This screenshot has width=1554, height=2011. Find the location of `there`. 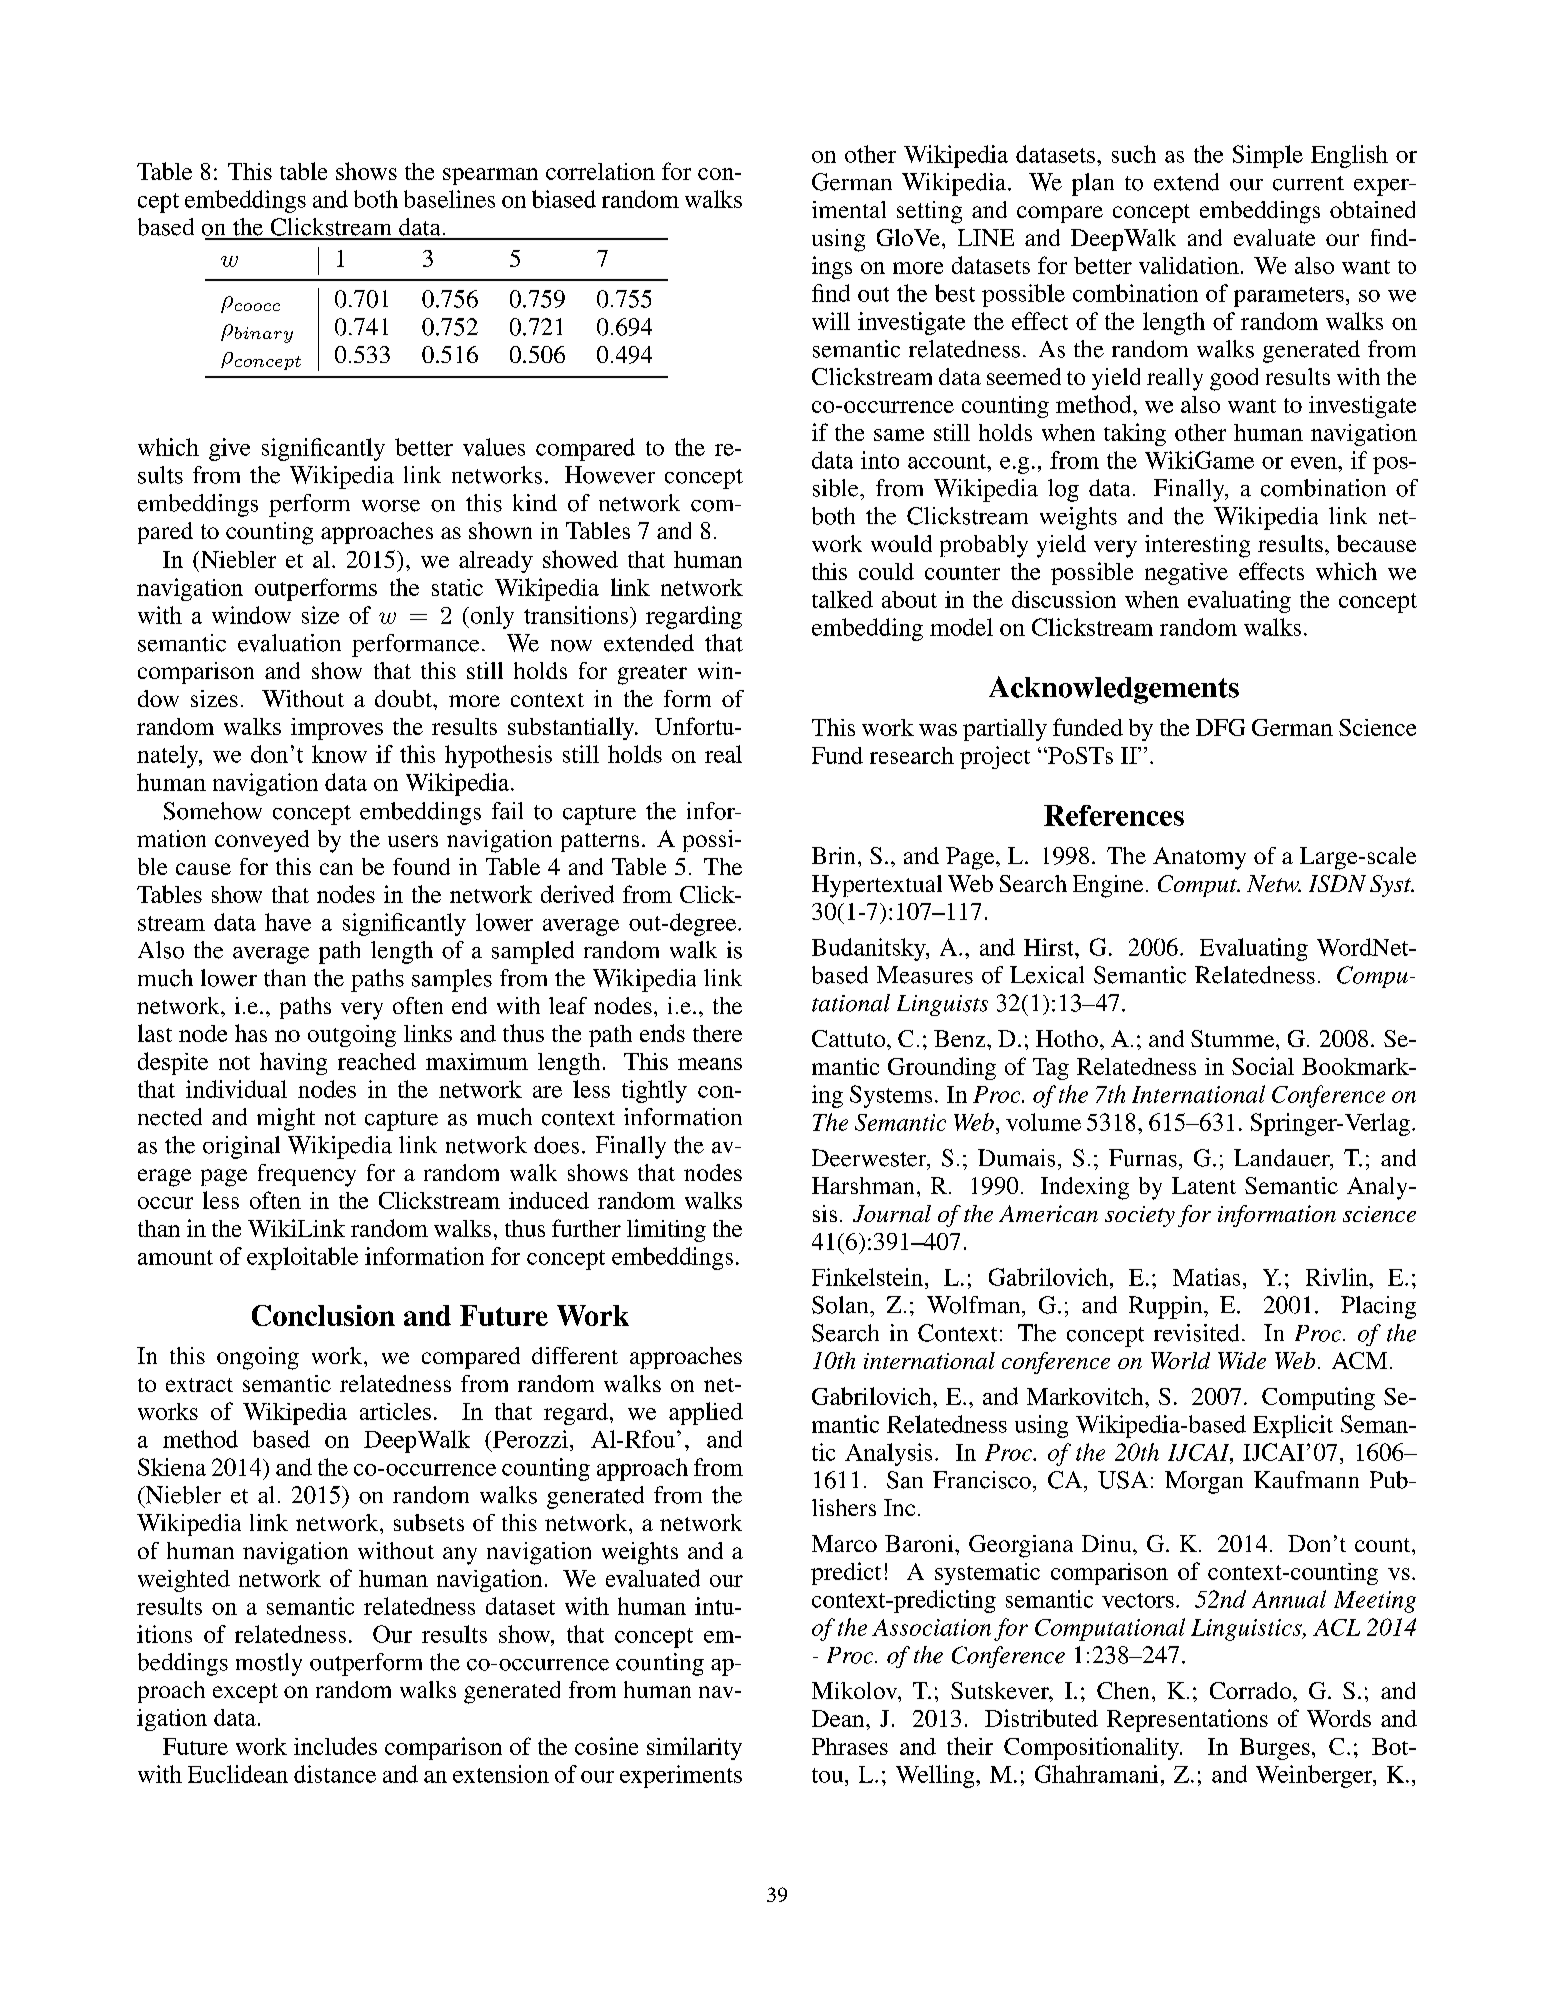

there is located at coordinates (717, 1033).
